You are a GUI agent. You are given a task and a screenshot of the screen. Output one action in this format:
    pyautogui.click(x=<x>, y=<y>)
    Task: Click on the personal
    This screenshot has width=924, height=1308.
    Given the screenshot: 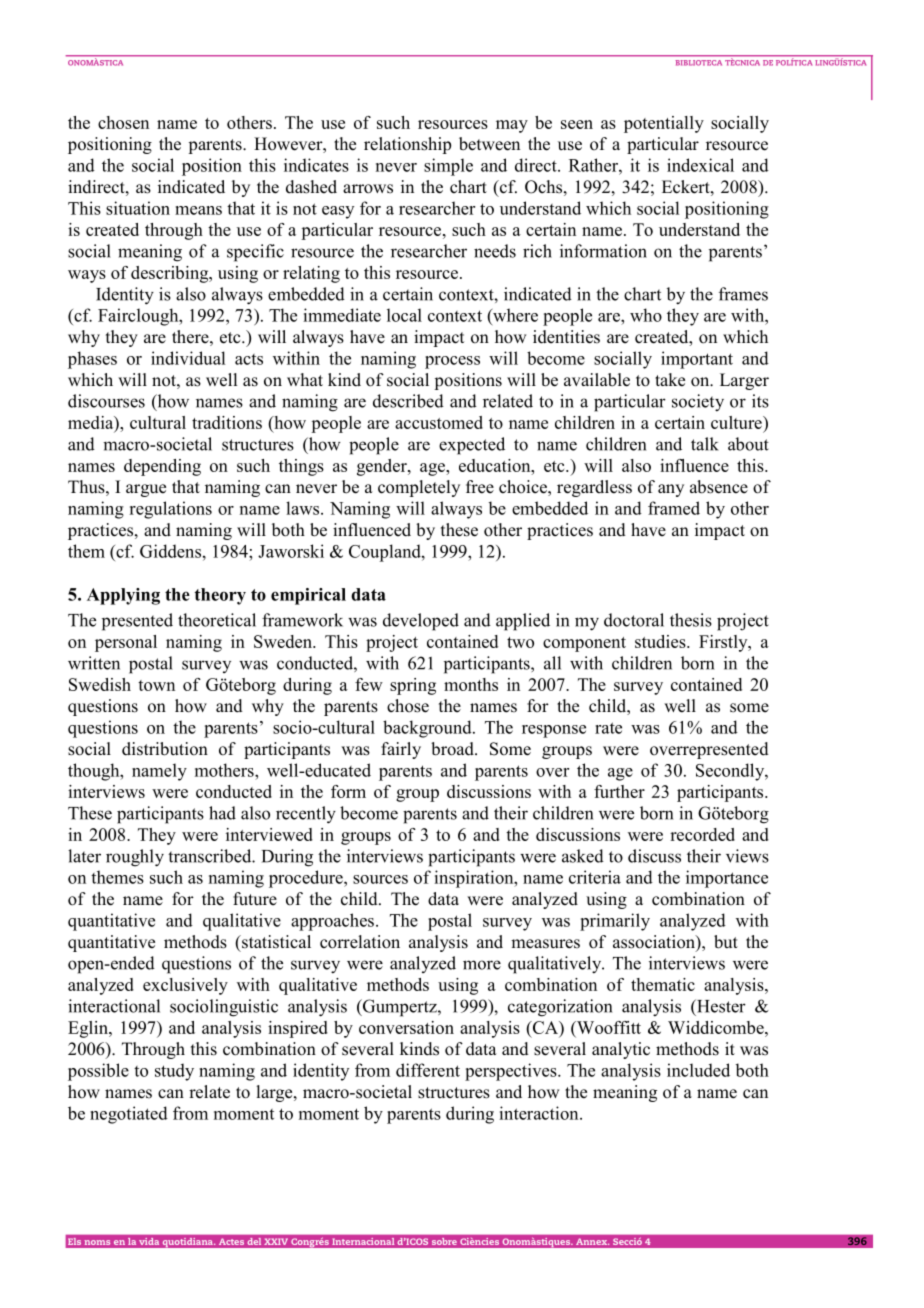 What is the action you would take?
    pyautogui.click(x=126, y=643)
